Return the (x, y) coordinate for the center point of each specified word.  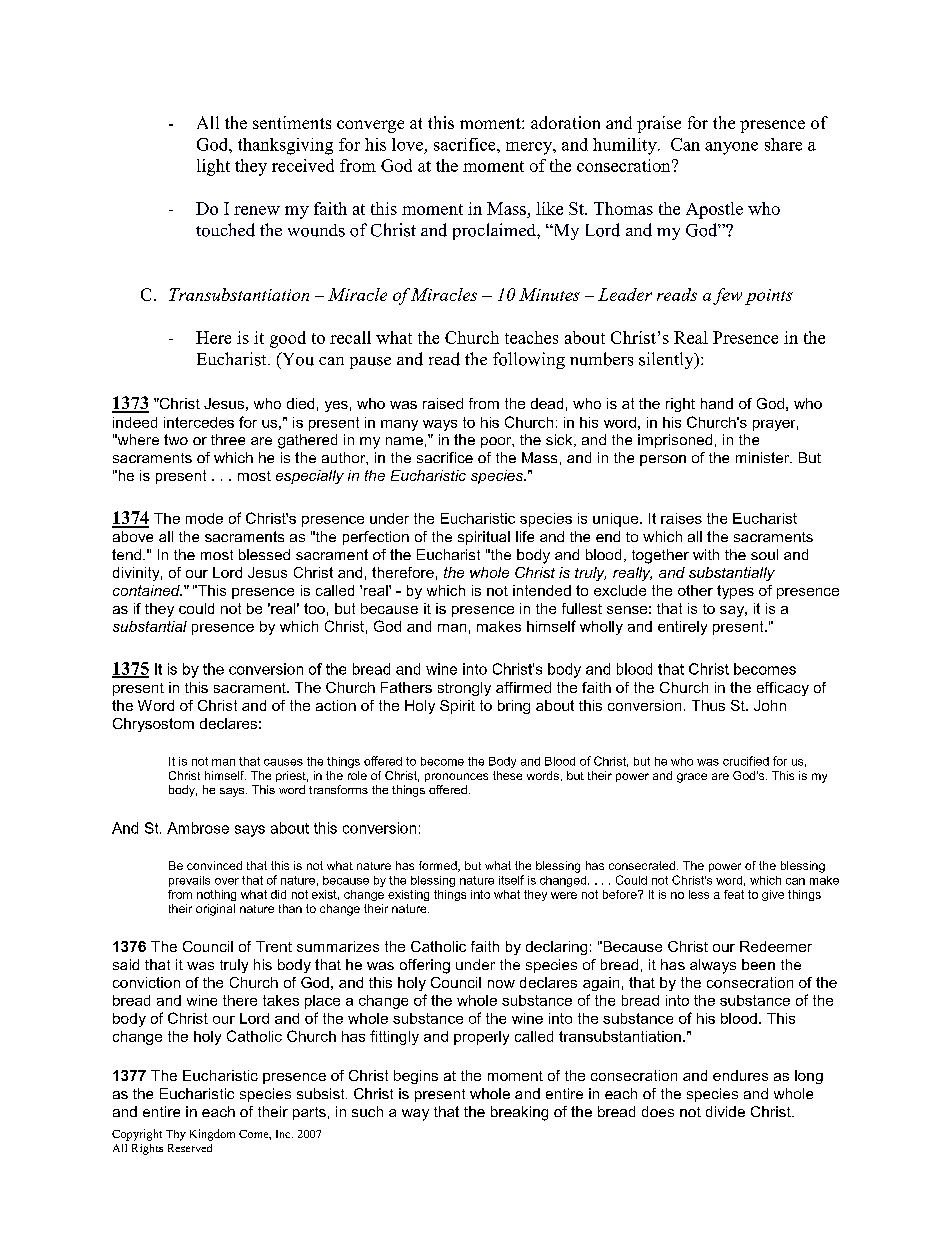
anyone (731, 148)
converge (370, 126)
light (213, 167)
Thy (176, 1135)
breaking (519, 1113)
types (735, 592)
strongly (464, 689)
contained (147, 590)
